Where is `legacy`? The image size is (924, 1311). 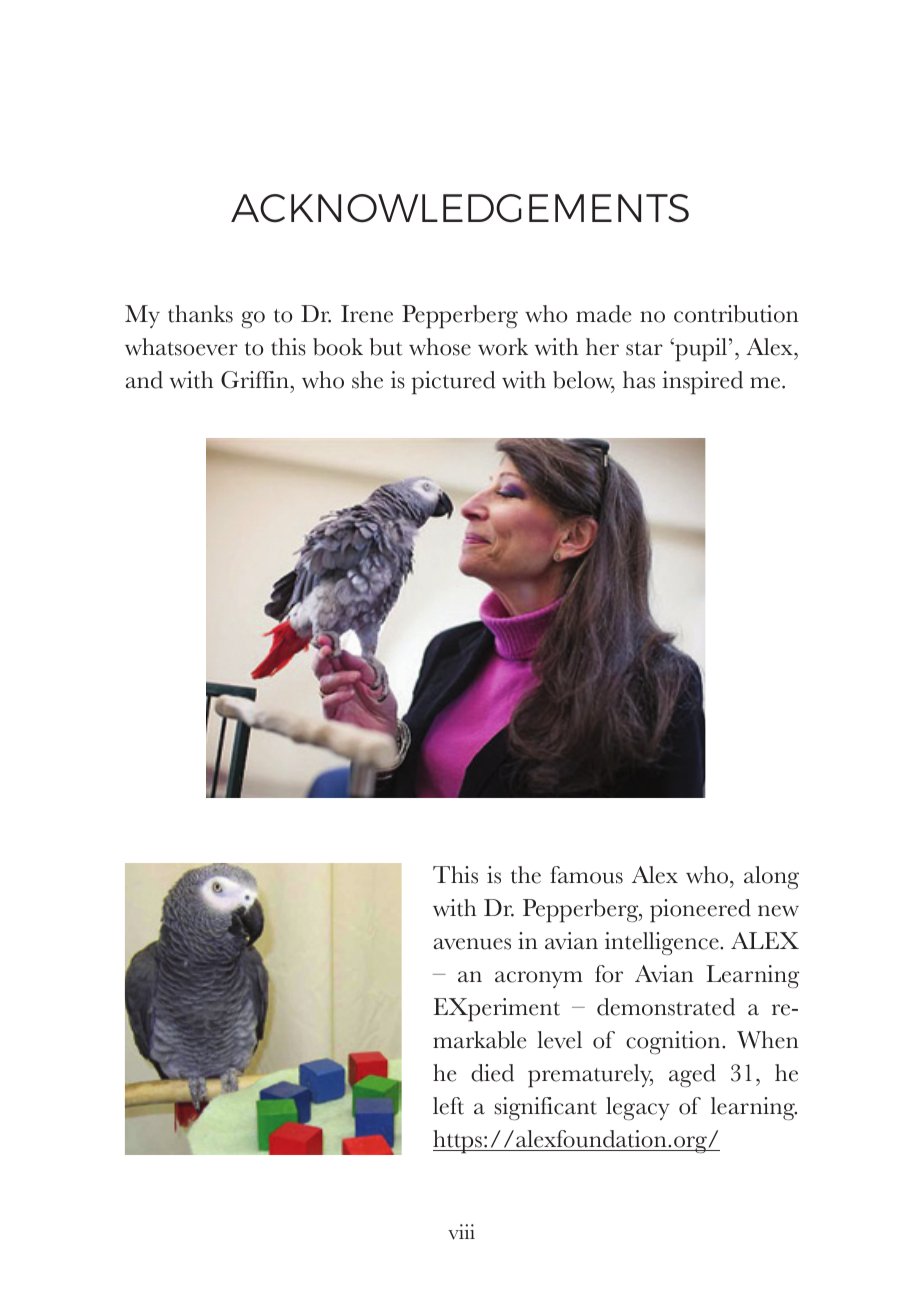
legacy is located at coordinates (638, 1108).
